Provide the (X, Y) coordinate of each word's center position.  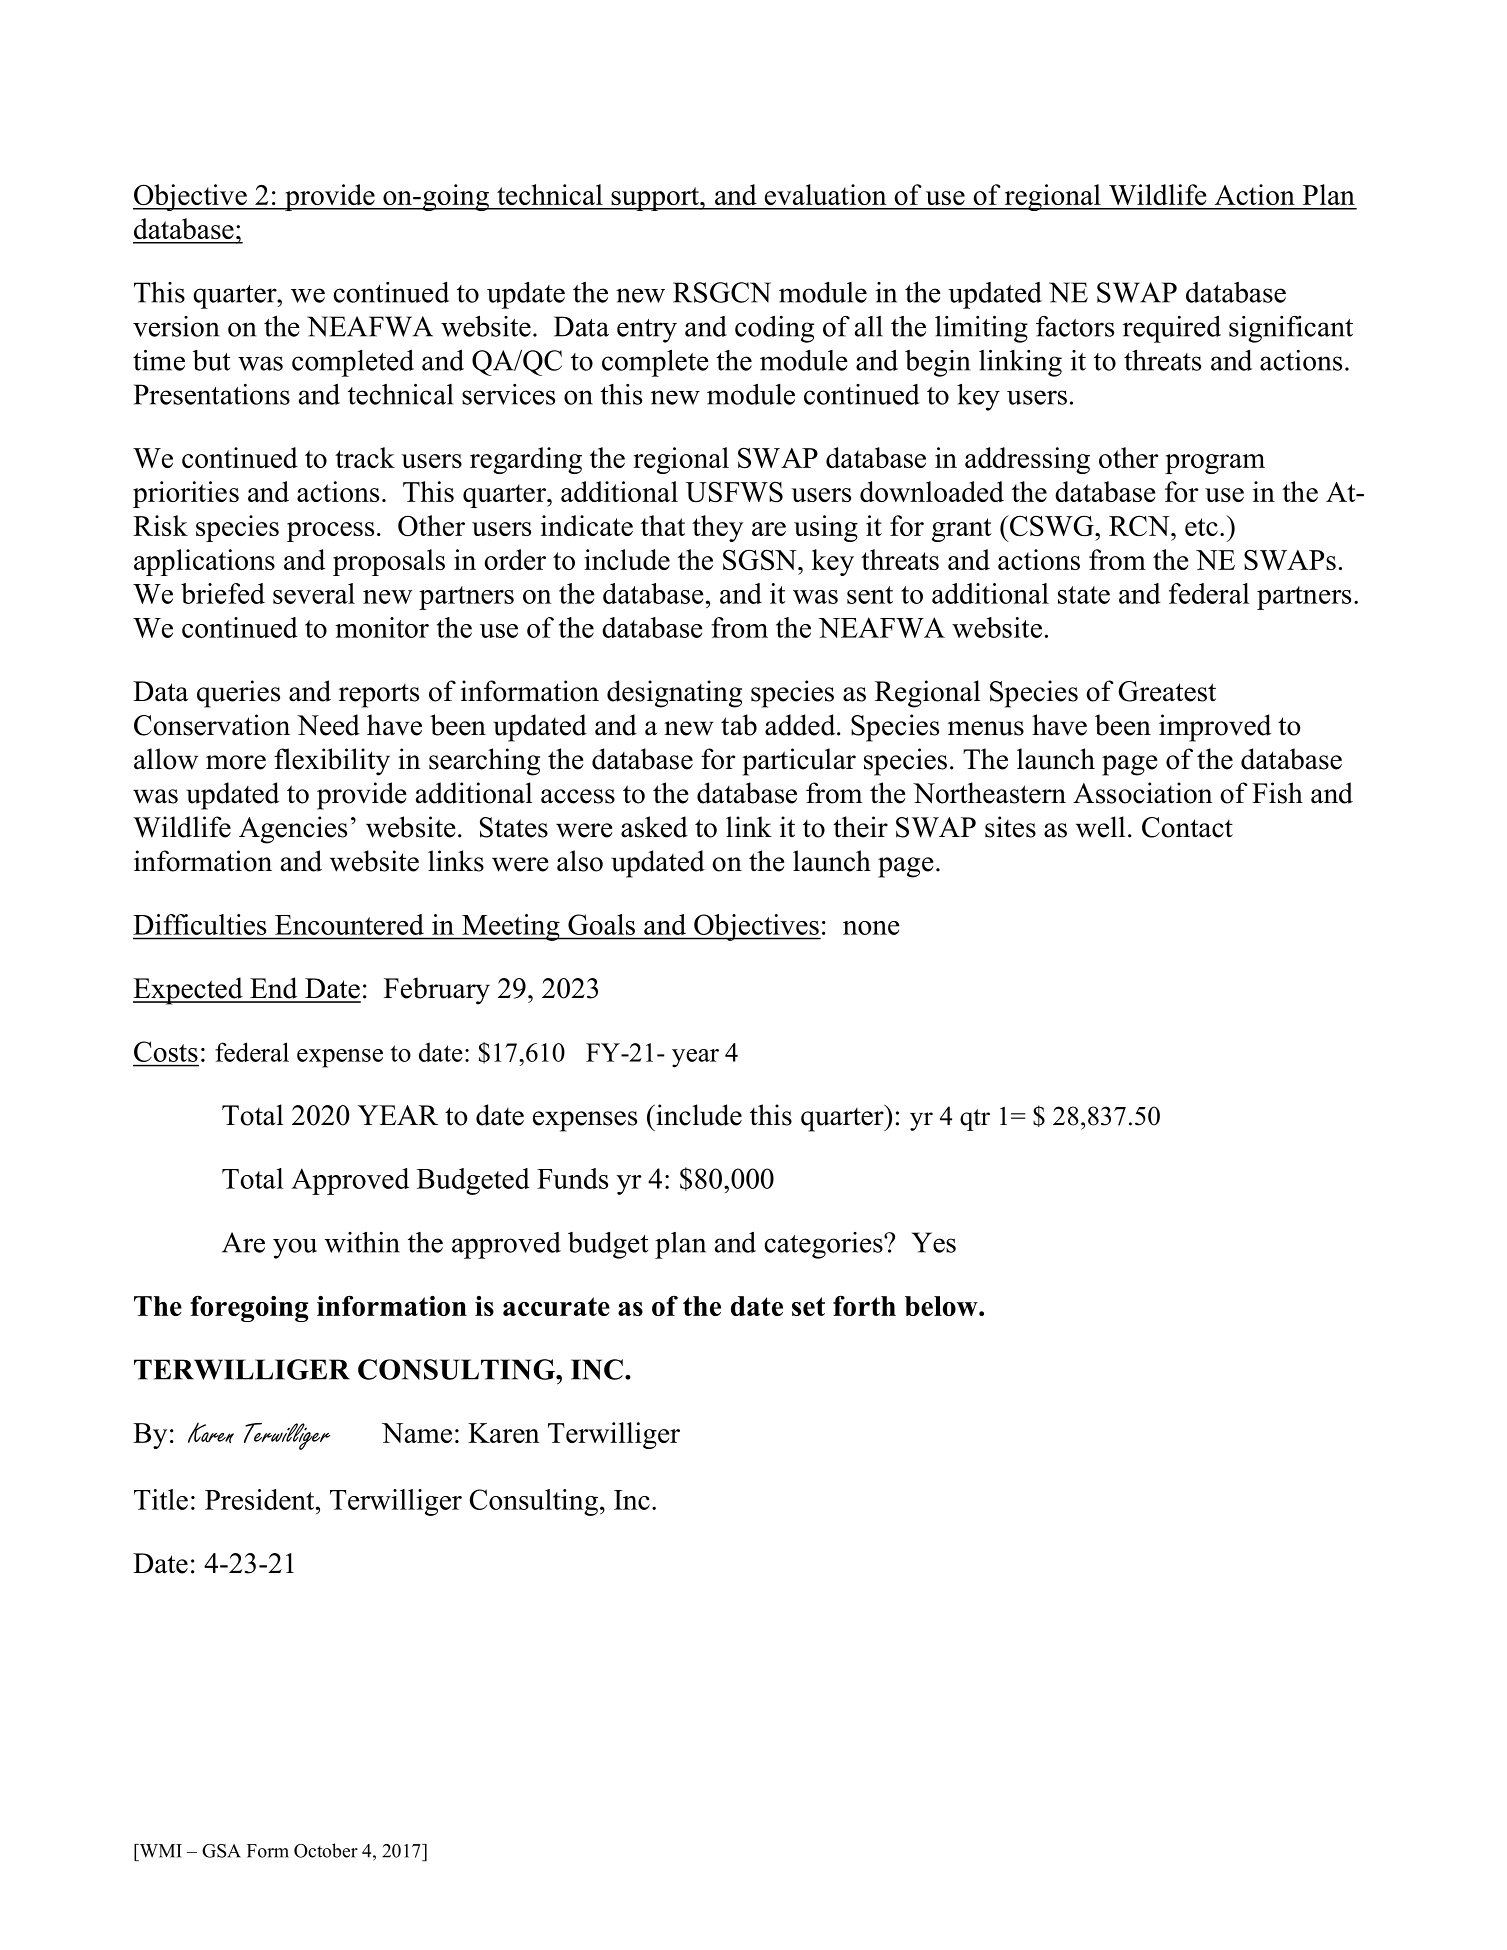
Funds (572, 1178)
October (326, 1850)
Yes (934, 1242)
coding (774, 329)
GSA (221, 1851)
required (1172, 329)
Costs (166, 1051)
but (211, 360)
